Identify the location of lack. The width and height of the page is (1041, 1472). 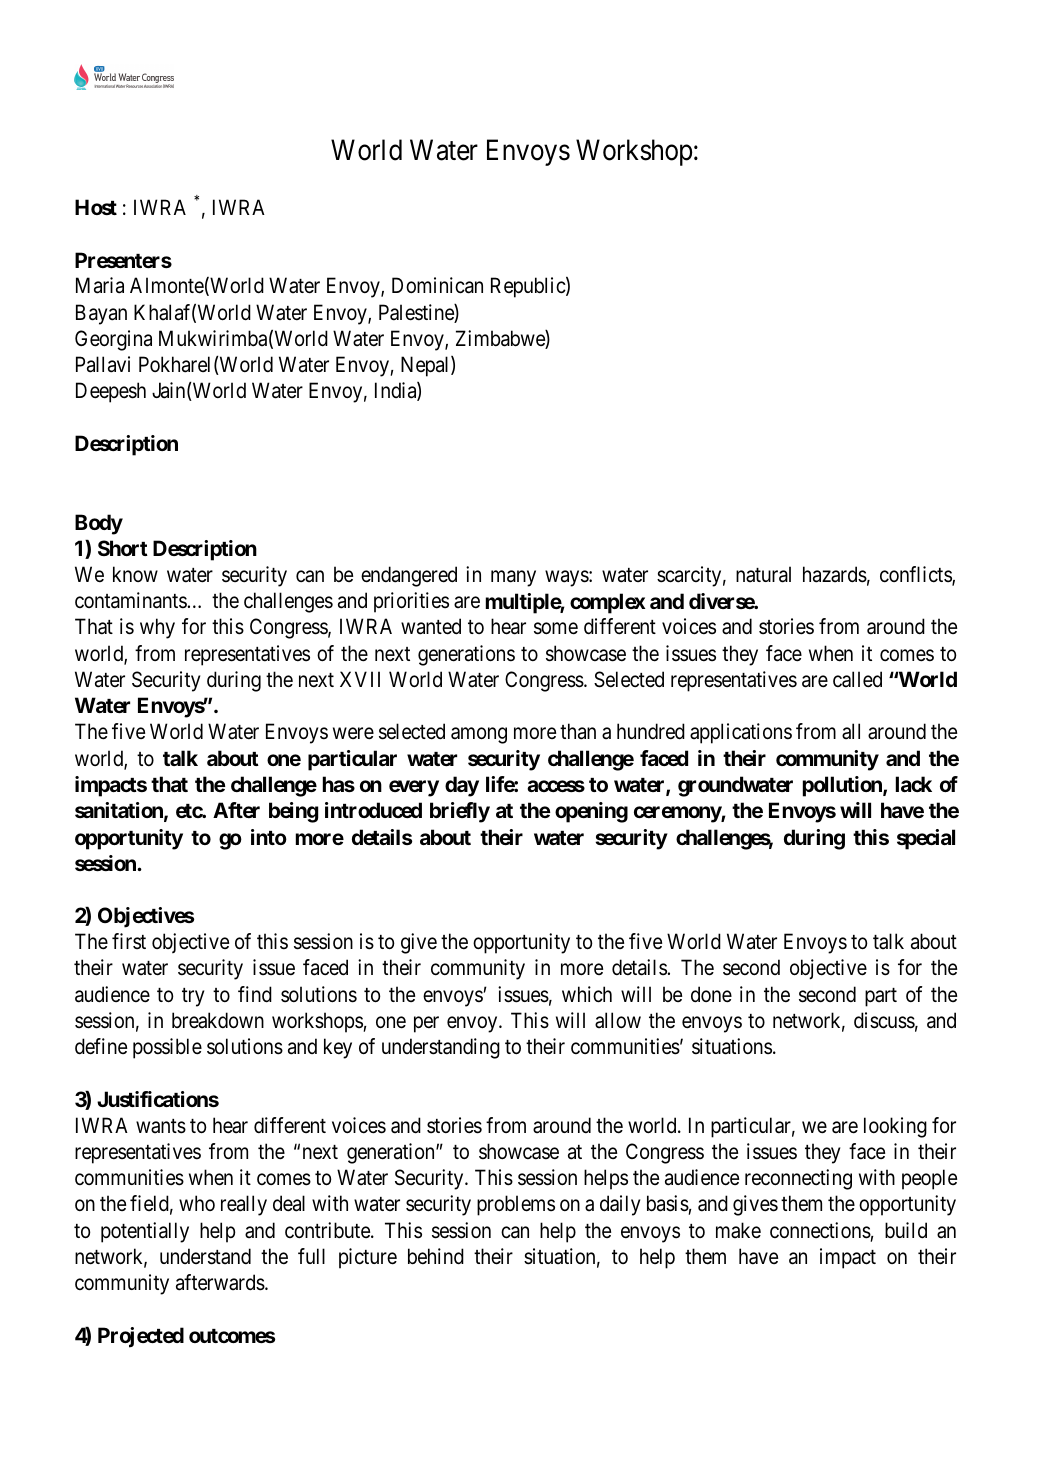
(914, 784).
